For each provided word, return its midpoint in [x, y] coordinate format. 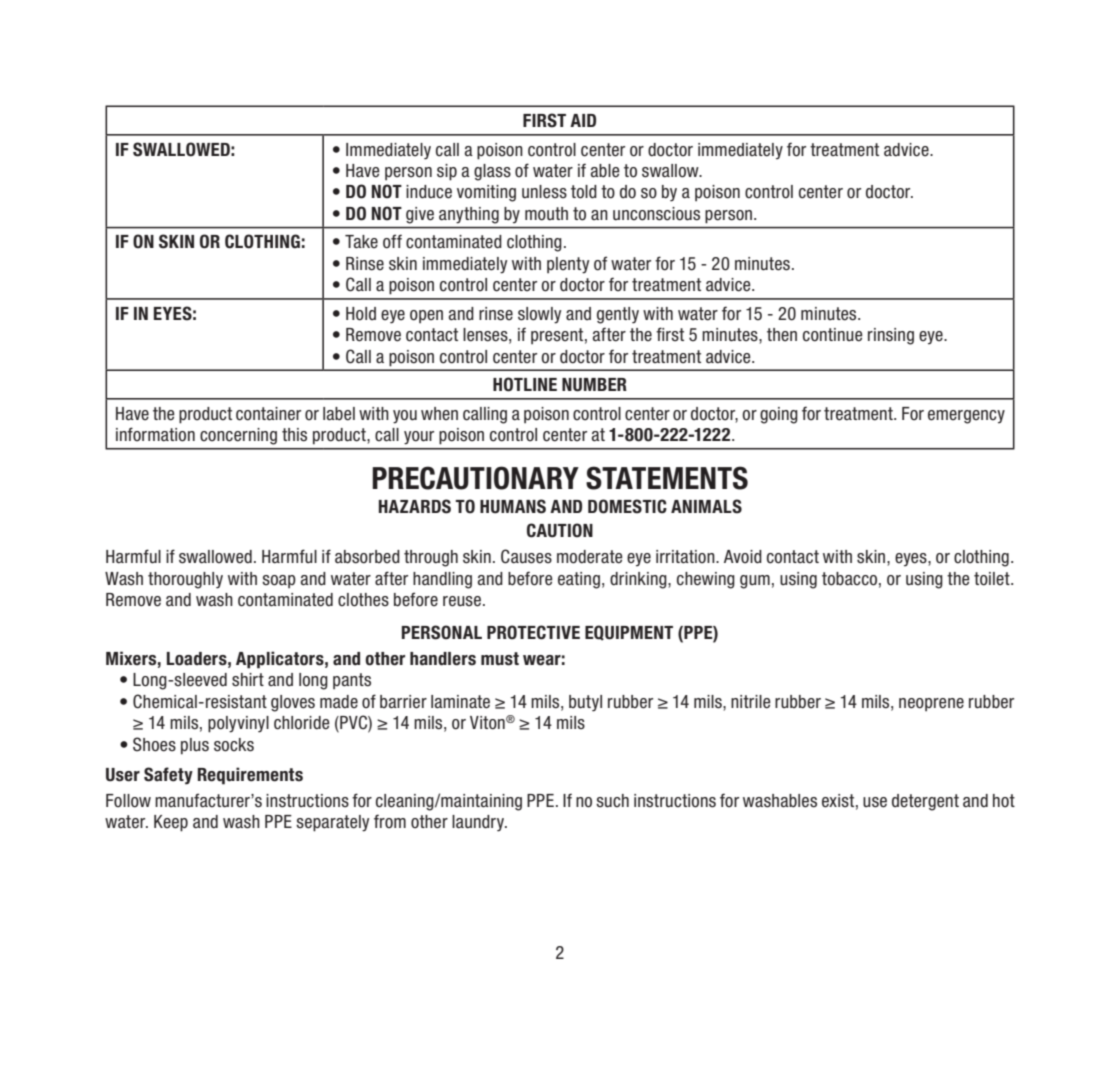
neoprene [931, 704]
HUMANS [513, 506]
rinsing [891, 336]
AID [583, 120]
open [426, 316]
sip [447, 172]
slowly [539, 315]
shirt [248, 680]
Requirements [250, 776]
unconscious [656, 214]
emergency [966, 417]
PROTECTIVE [533, 632]
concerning [238, 436]
